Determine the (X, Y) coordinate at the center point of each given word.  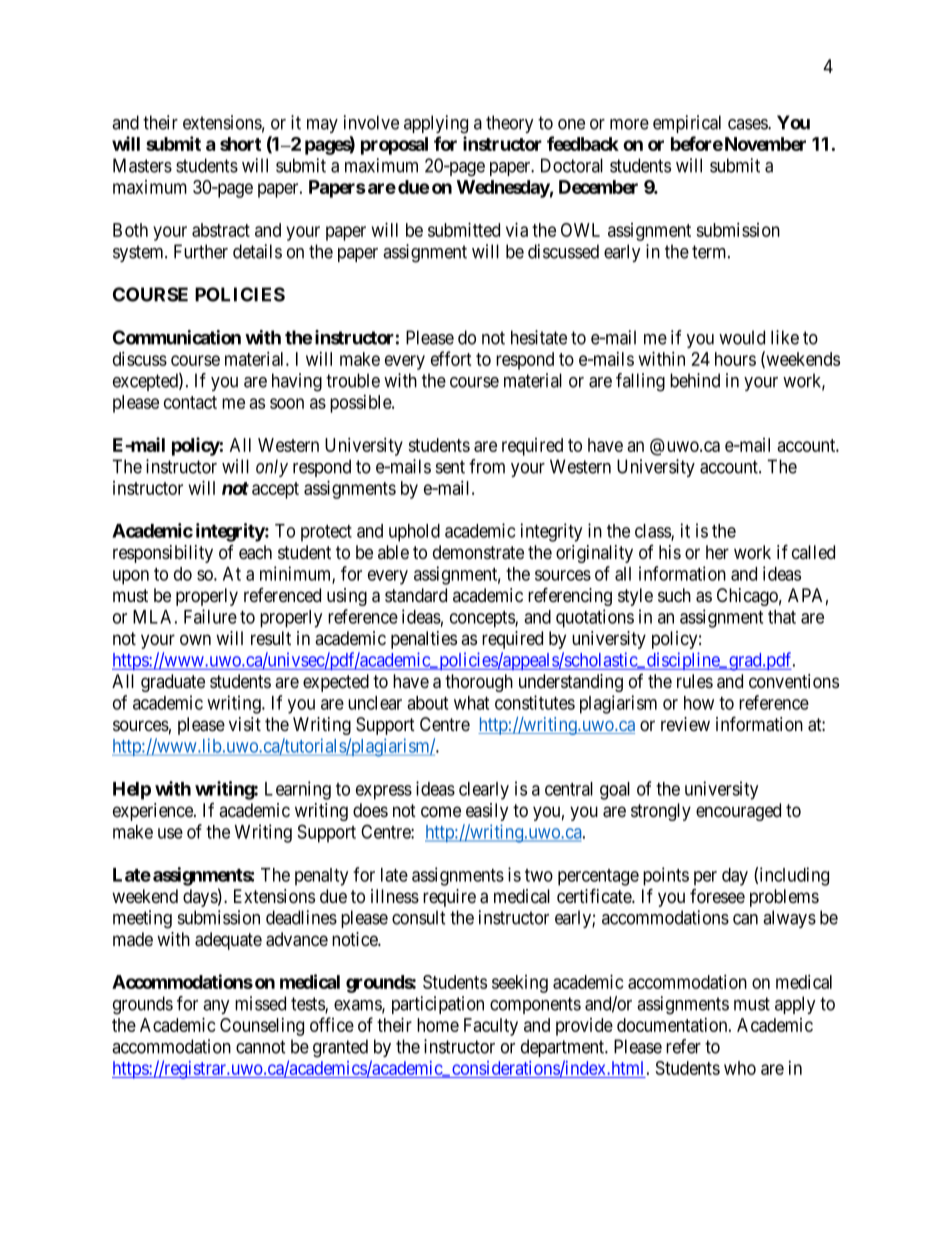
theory (510, 124)
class (653, 532)
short (240, 144)
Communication (177, 337)
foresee (717, 896)
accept (275, 490)
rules (695, 681)
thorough (479, 683)
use (170, 833)
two (539, 875)
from (487, 466)
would (742, 337)
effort (451, 358)
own (195, 639)
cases (748, 124)
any (216, 1007)
